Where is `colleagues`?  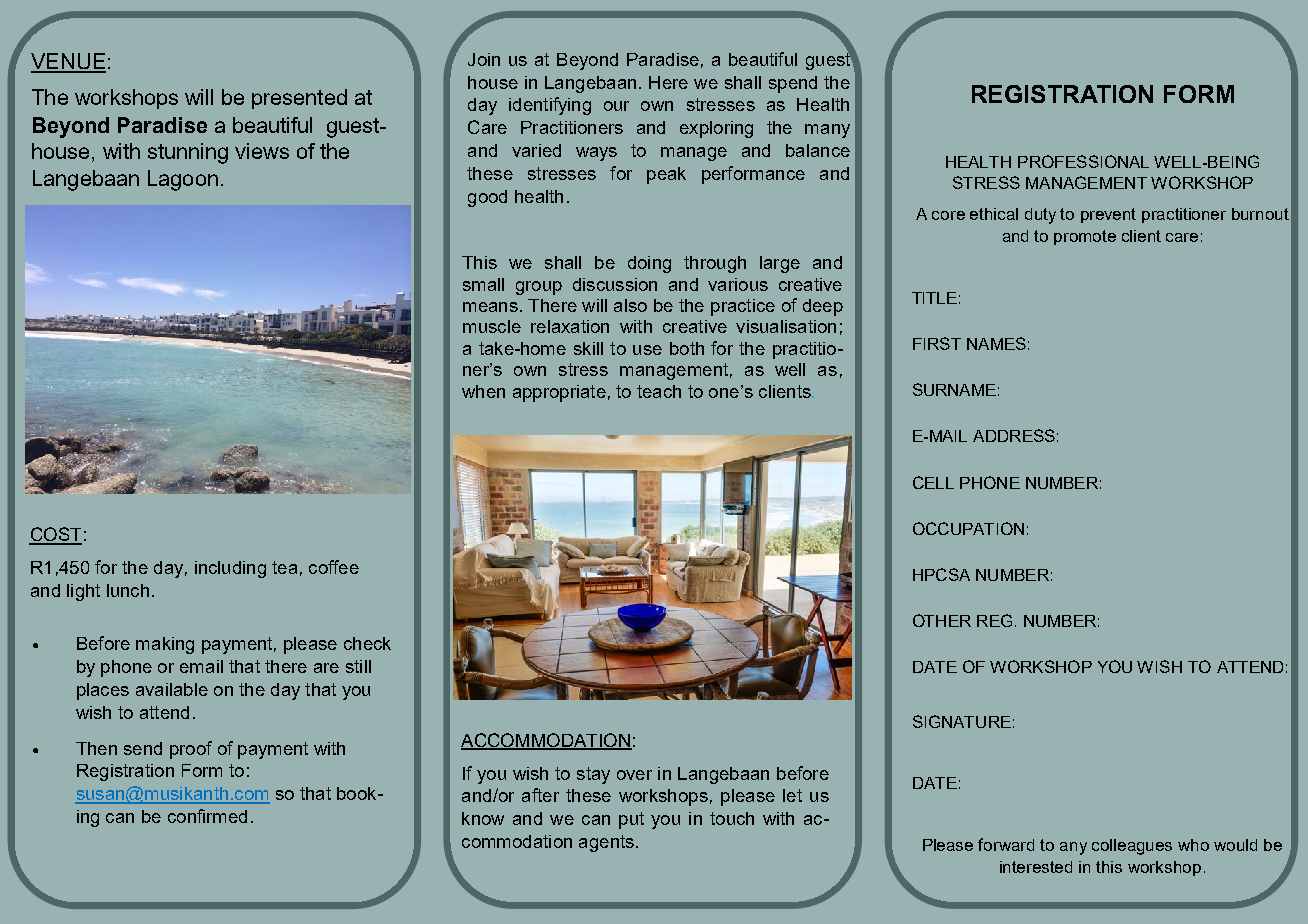 colleagues is located at coordinates (1132, 847).
